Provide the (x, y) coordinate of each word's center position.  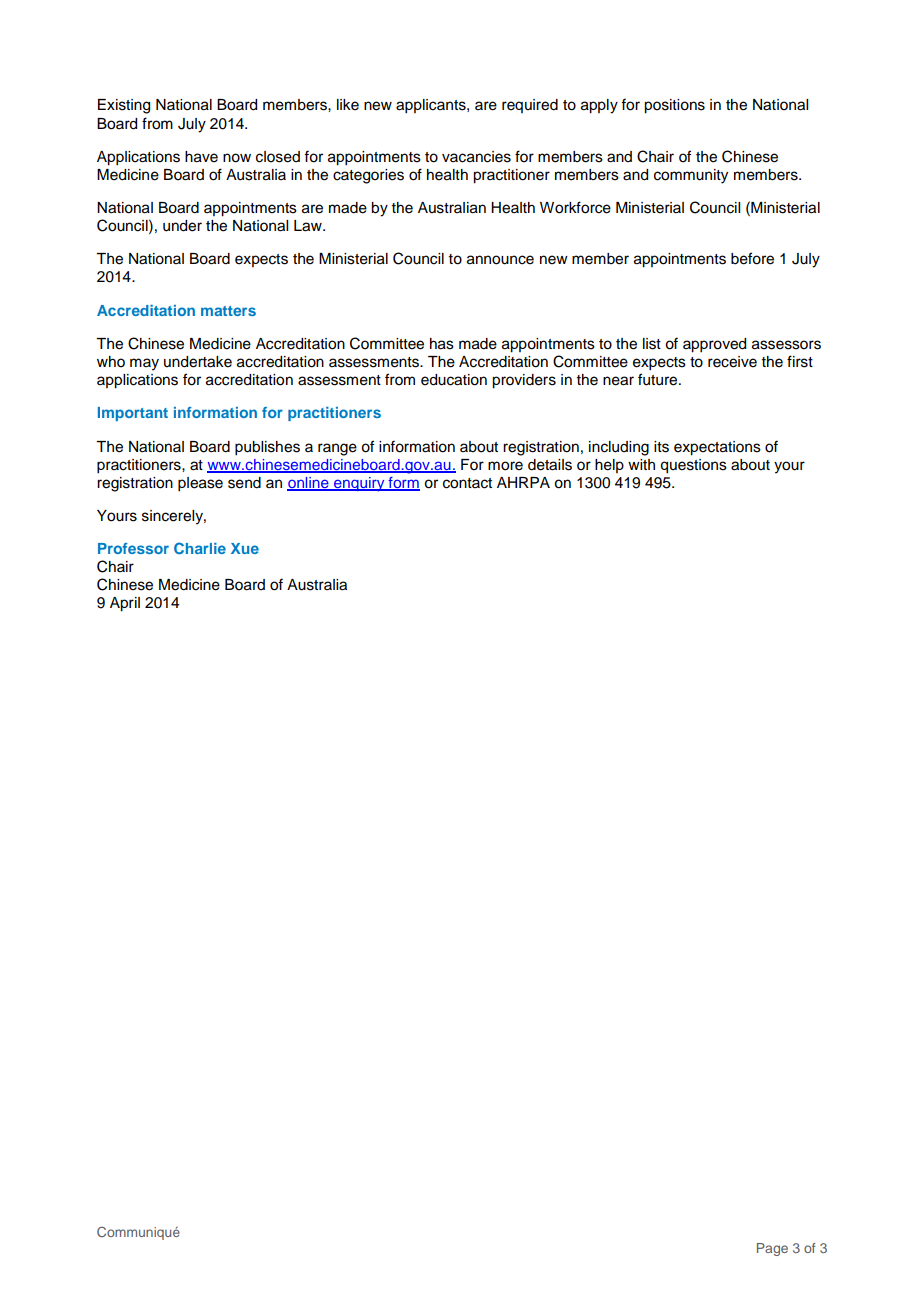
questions (693, 466)
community (691, 176)
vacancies (476, 157)
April (125, 604)
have (201, 157)
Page (772, 1249)
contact (467, 483)
